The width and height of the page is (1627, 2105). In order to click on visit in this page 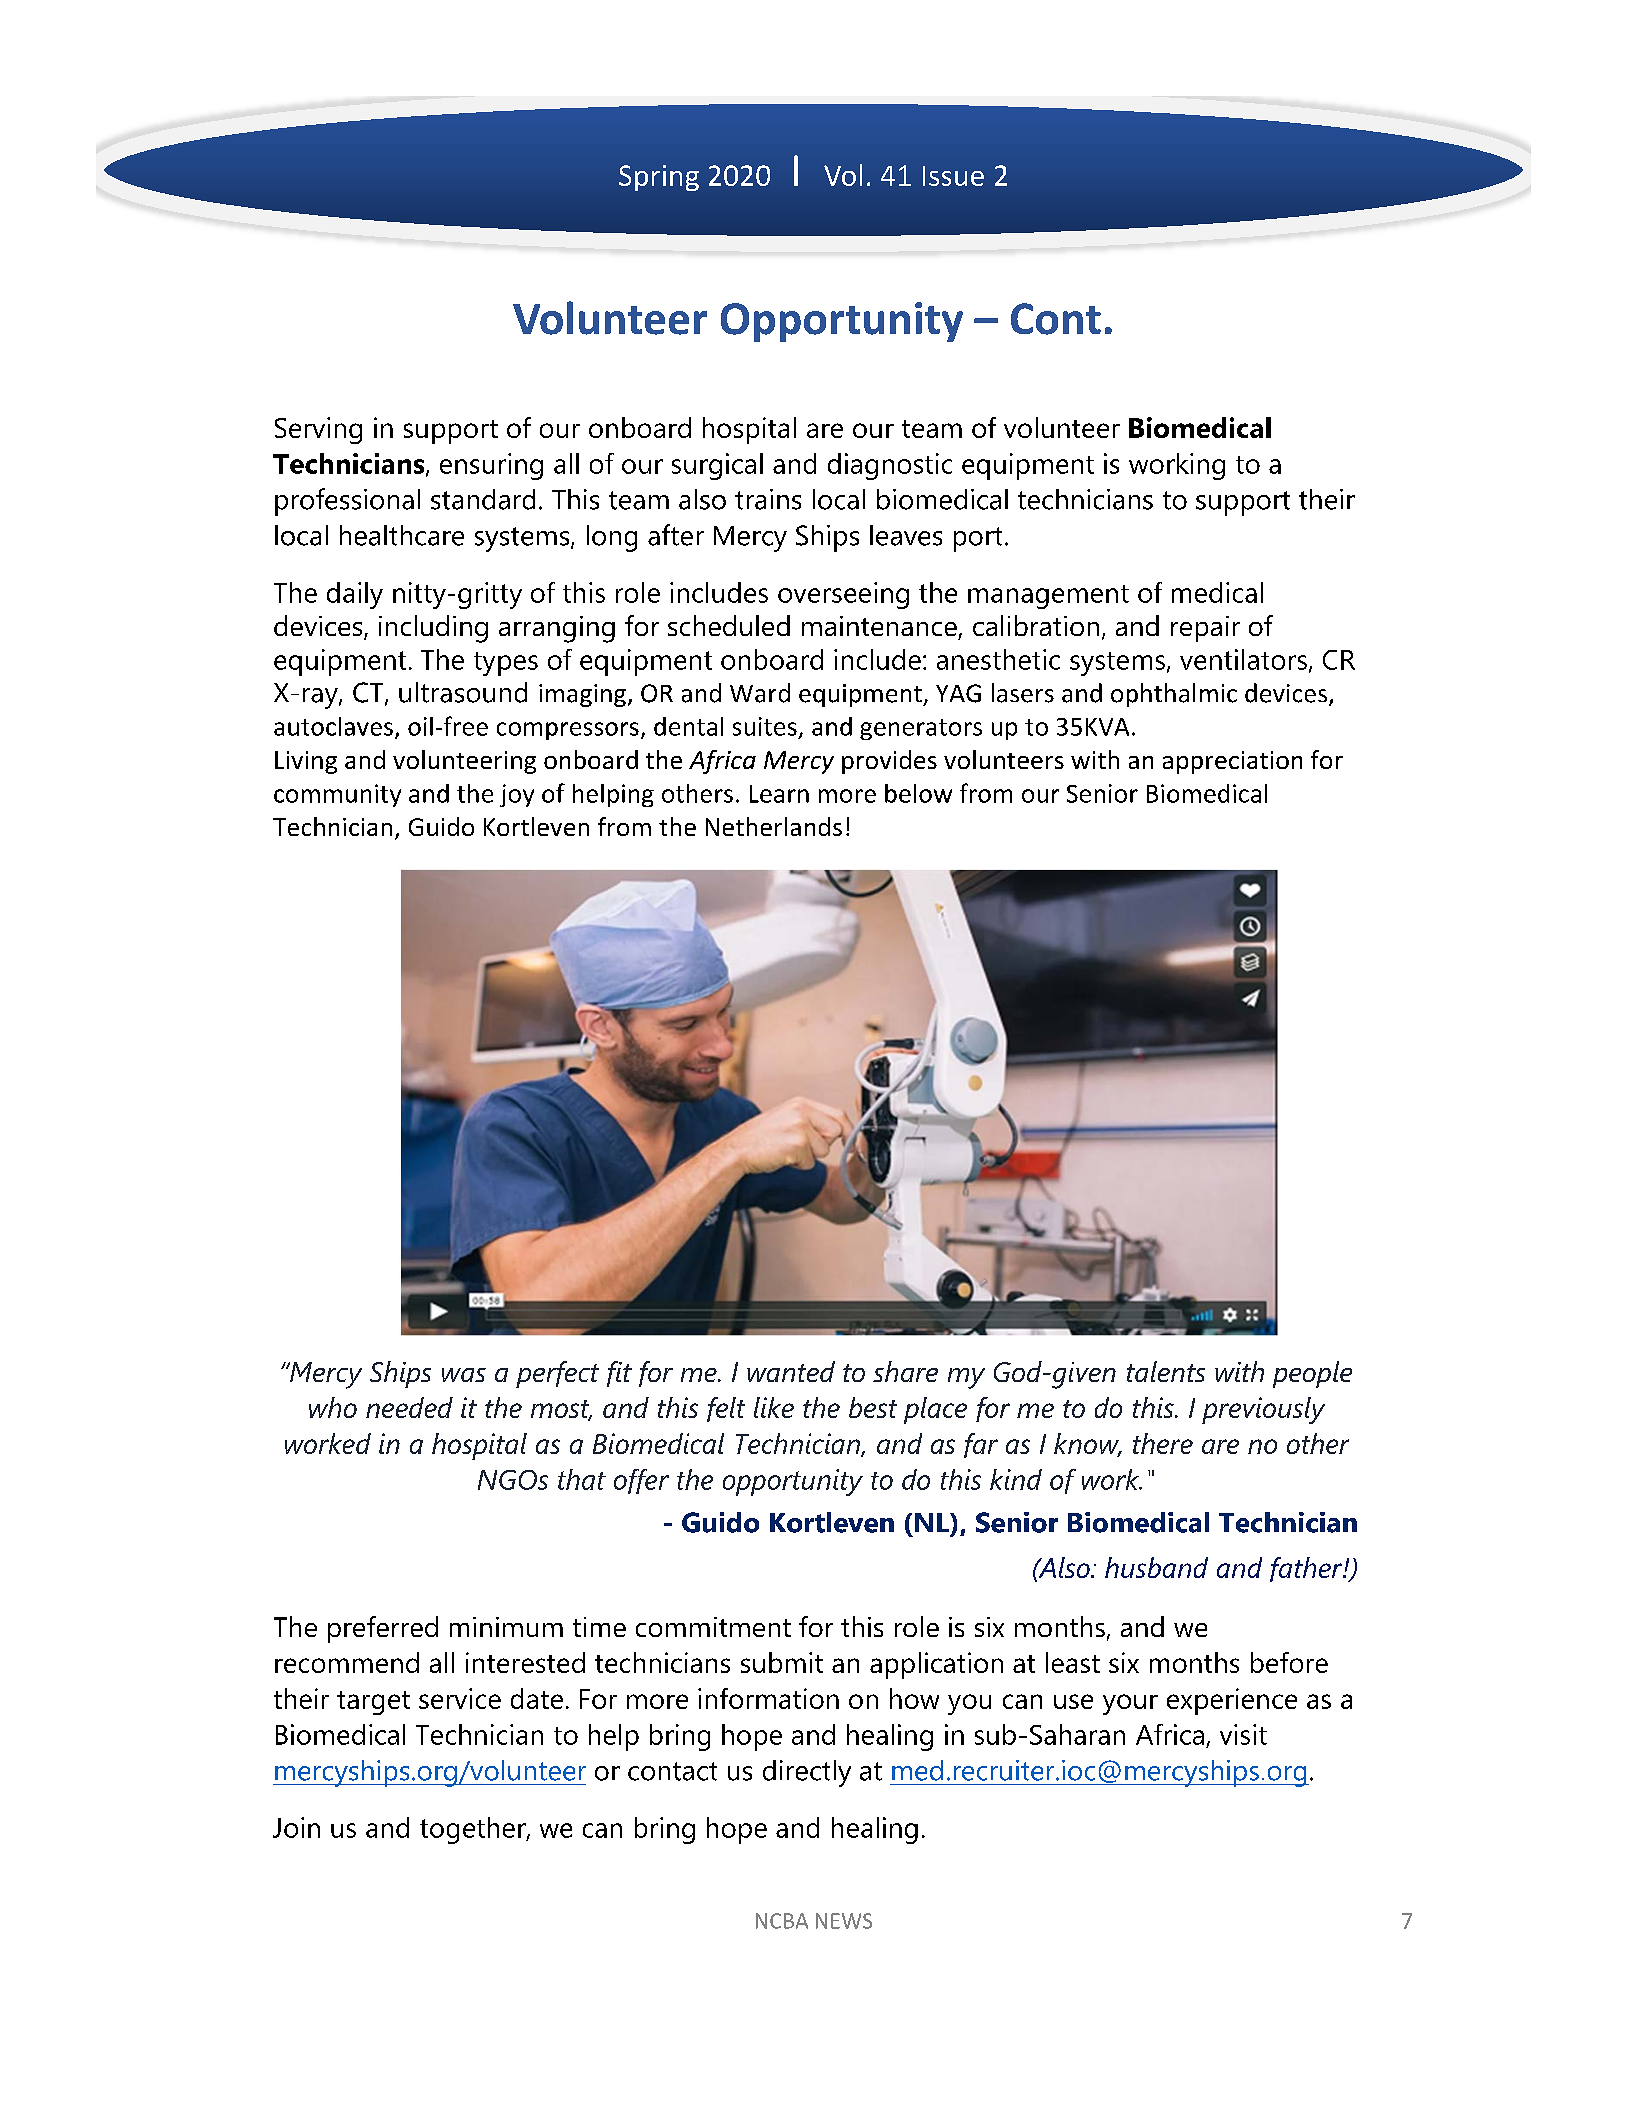, I will do `click(1243, 1734)`.
